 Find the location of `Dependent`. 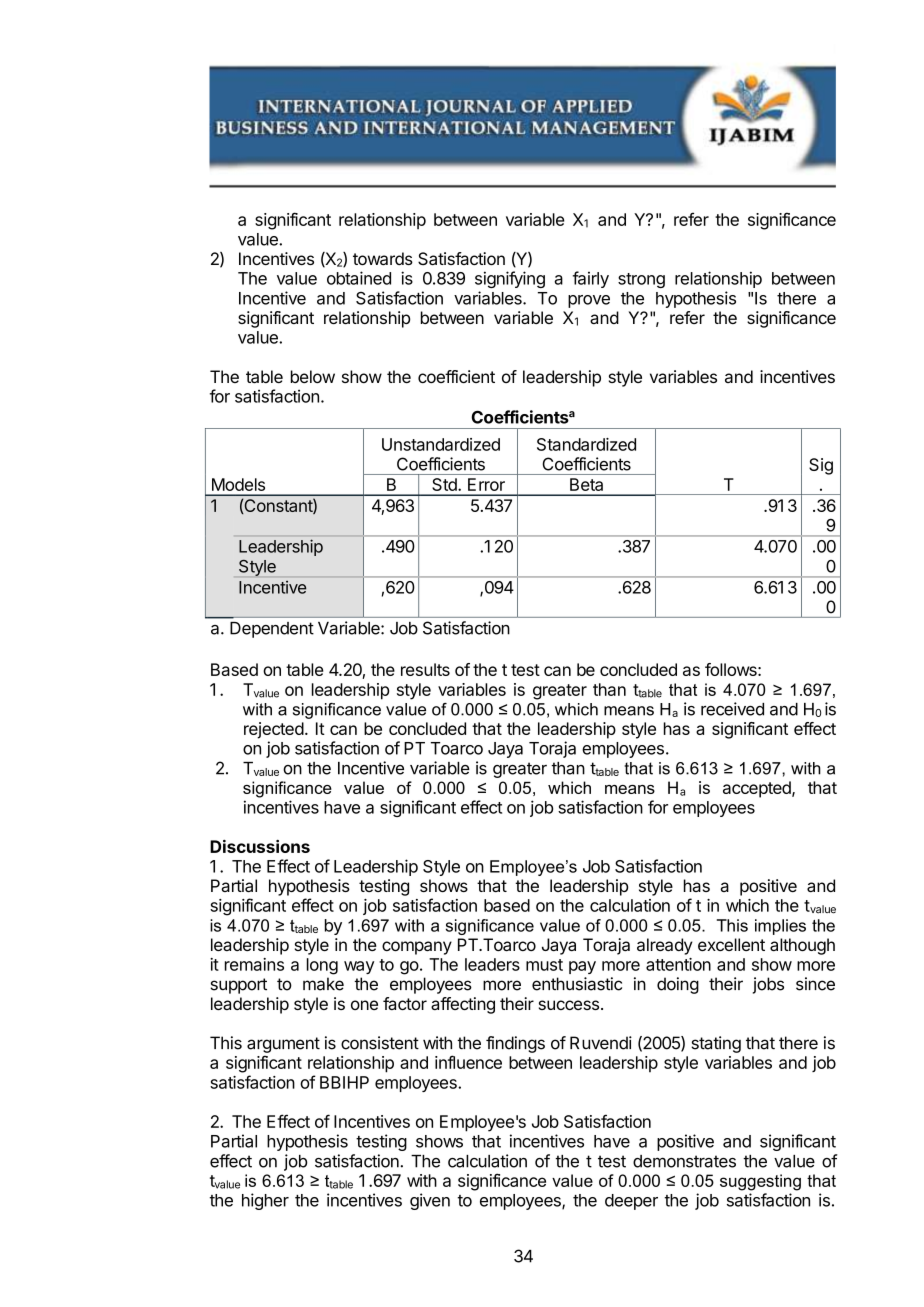

Dependent is located at coordinates (272, 630).
